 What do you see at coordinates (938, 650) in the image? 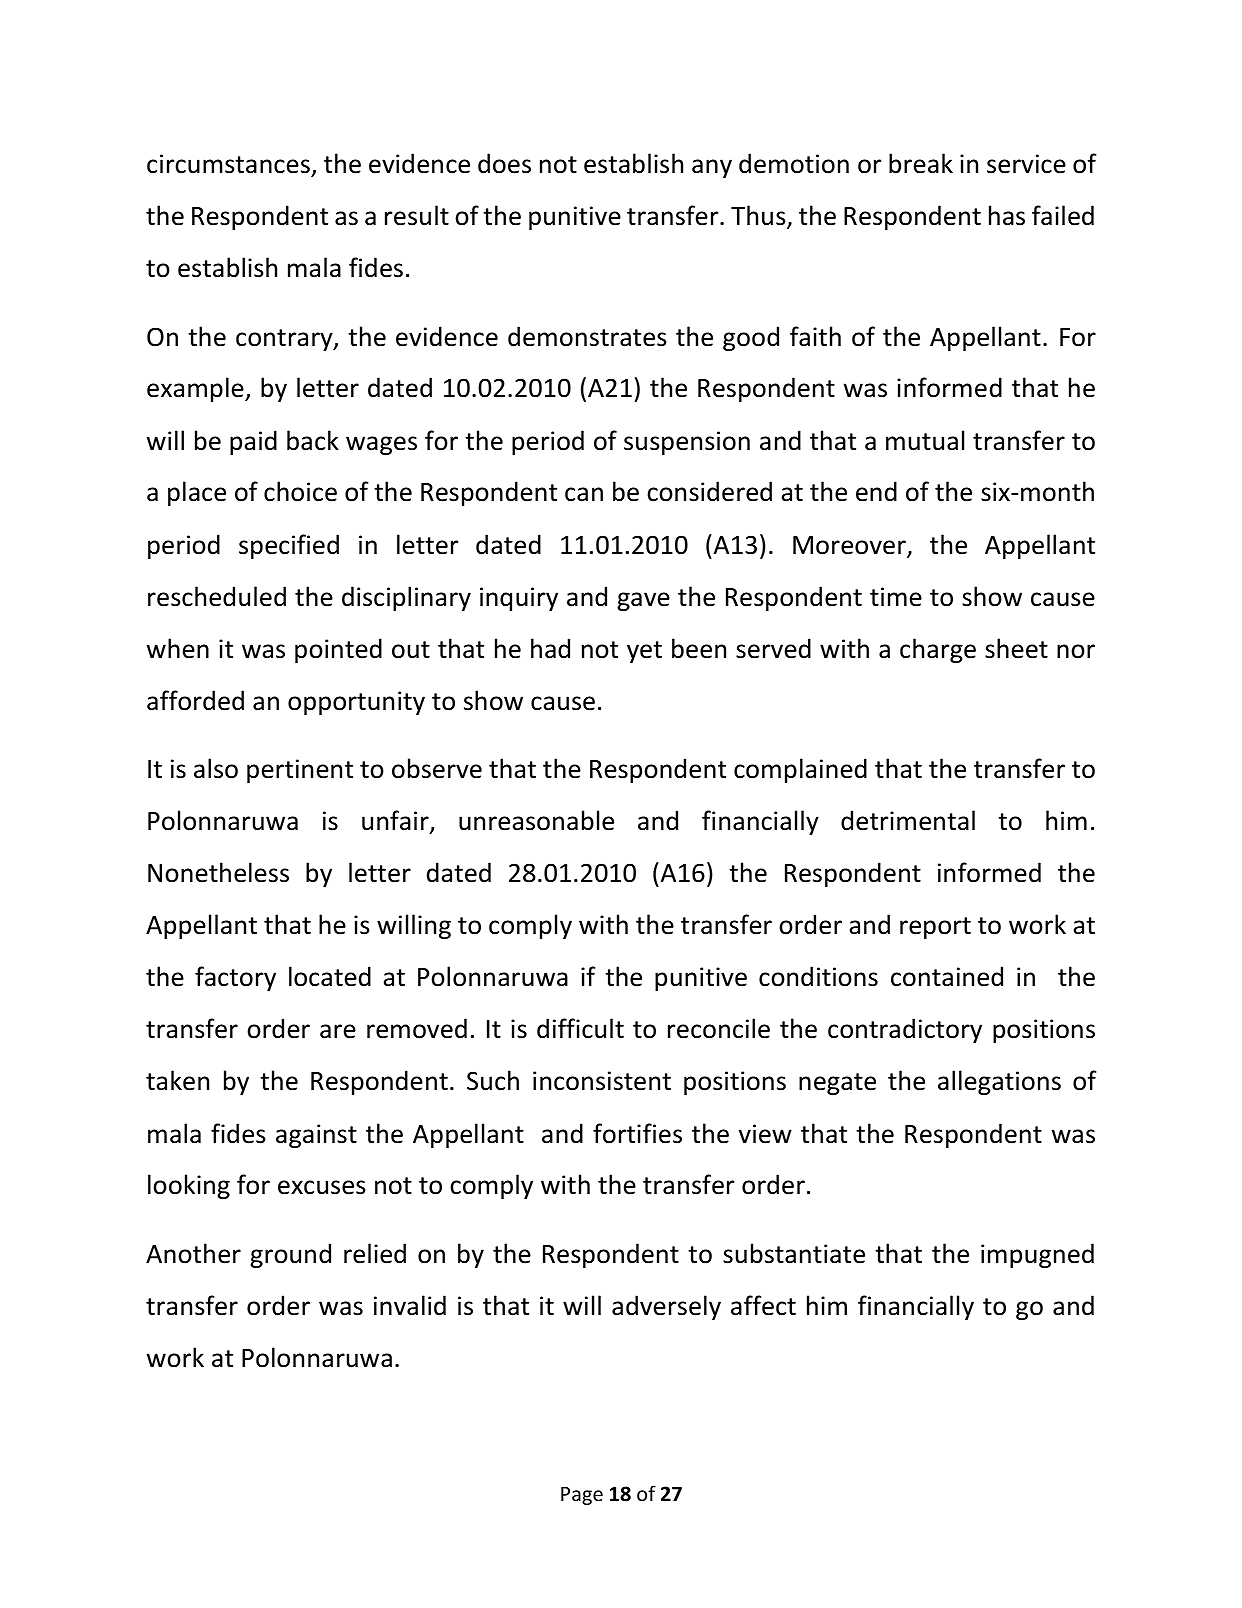
I see `charge` at bounding box center [938, 650].
